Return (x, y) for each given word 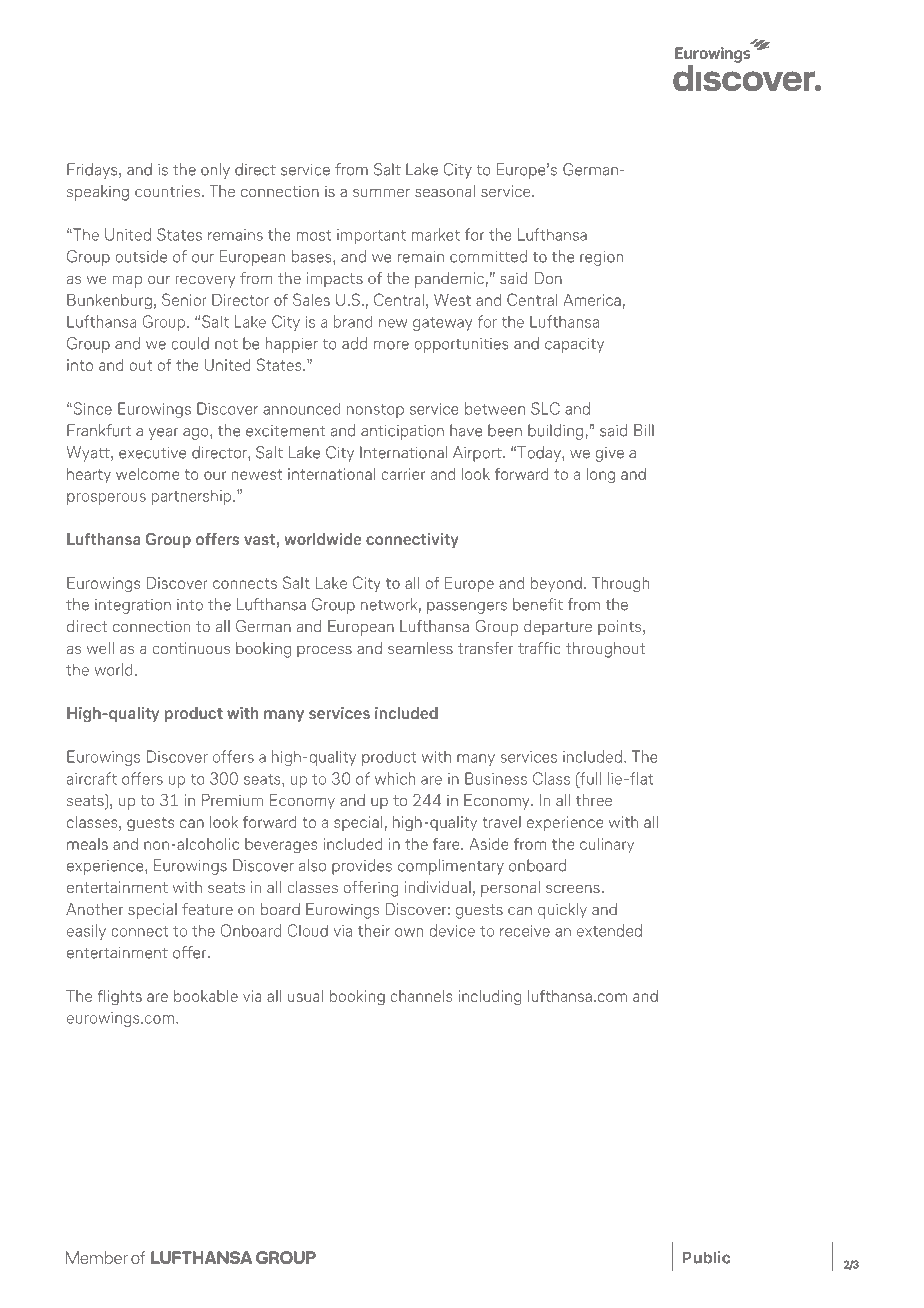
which (395, 778)
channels (421, 996)
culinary (607, 845)
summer (381, 192)
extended (609, 930)
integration (133, 606)
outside (141, 256)
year (163, 434)
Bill (644, 430)
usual (305, 996)
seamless (420, 648)
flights (120, 997)
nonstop (375, 411)
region (601, 258)
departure (558, 628)
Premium (232, 800)
